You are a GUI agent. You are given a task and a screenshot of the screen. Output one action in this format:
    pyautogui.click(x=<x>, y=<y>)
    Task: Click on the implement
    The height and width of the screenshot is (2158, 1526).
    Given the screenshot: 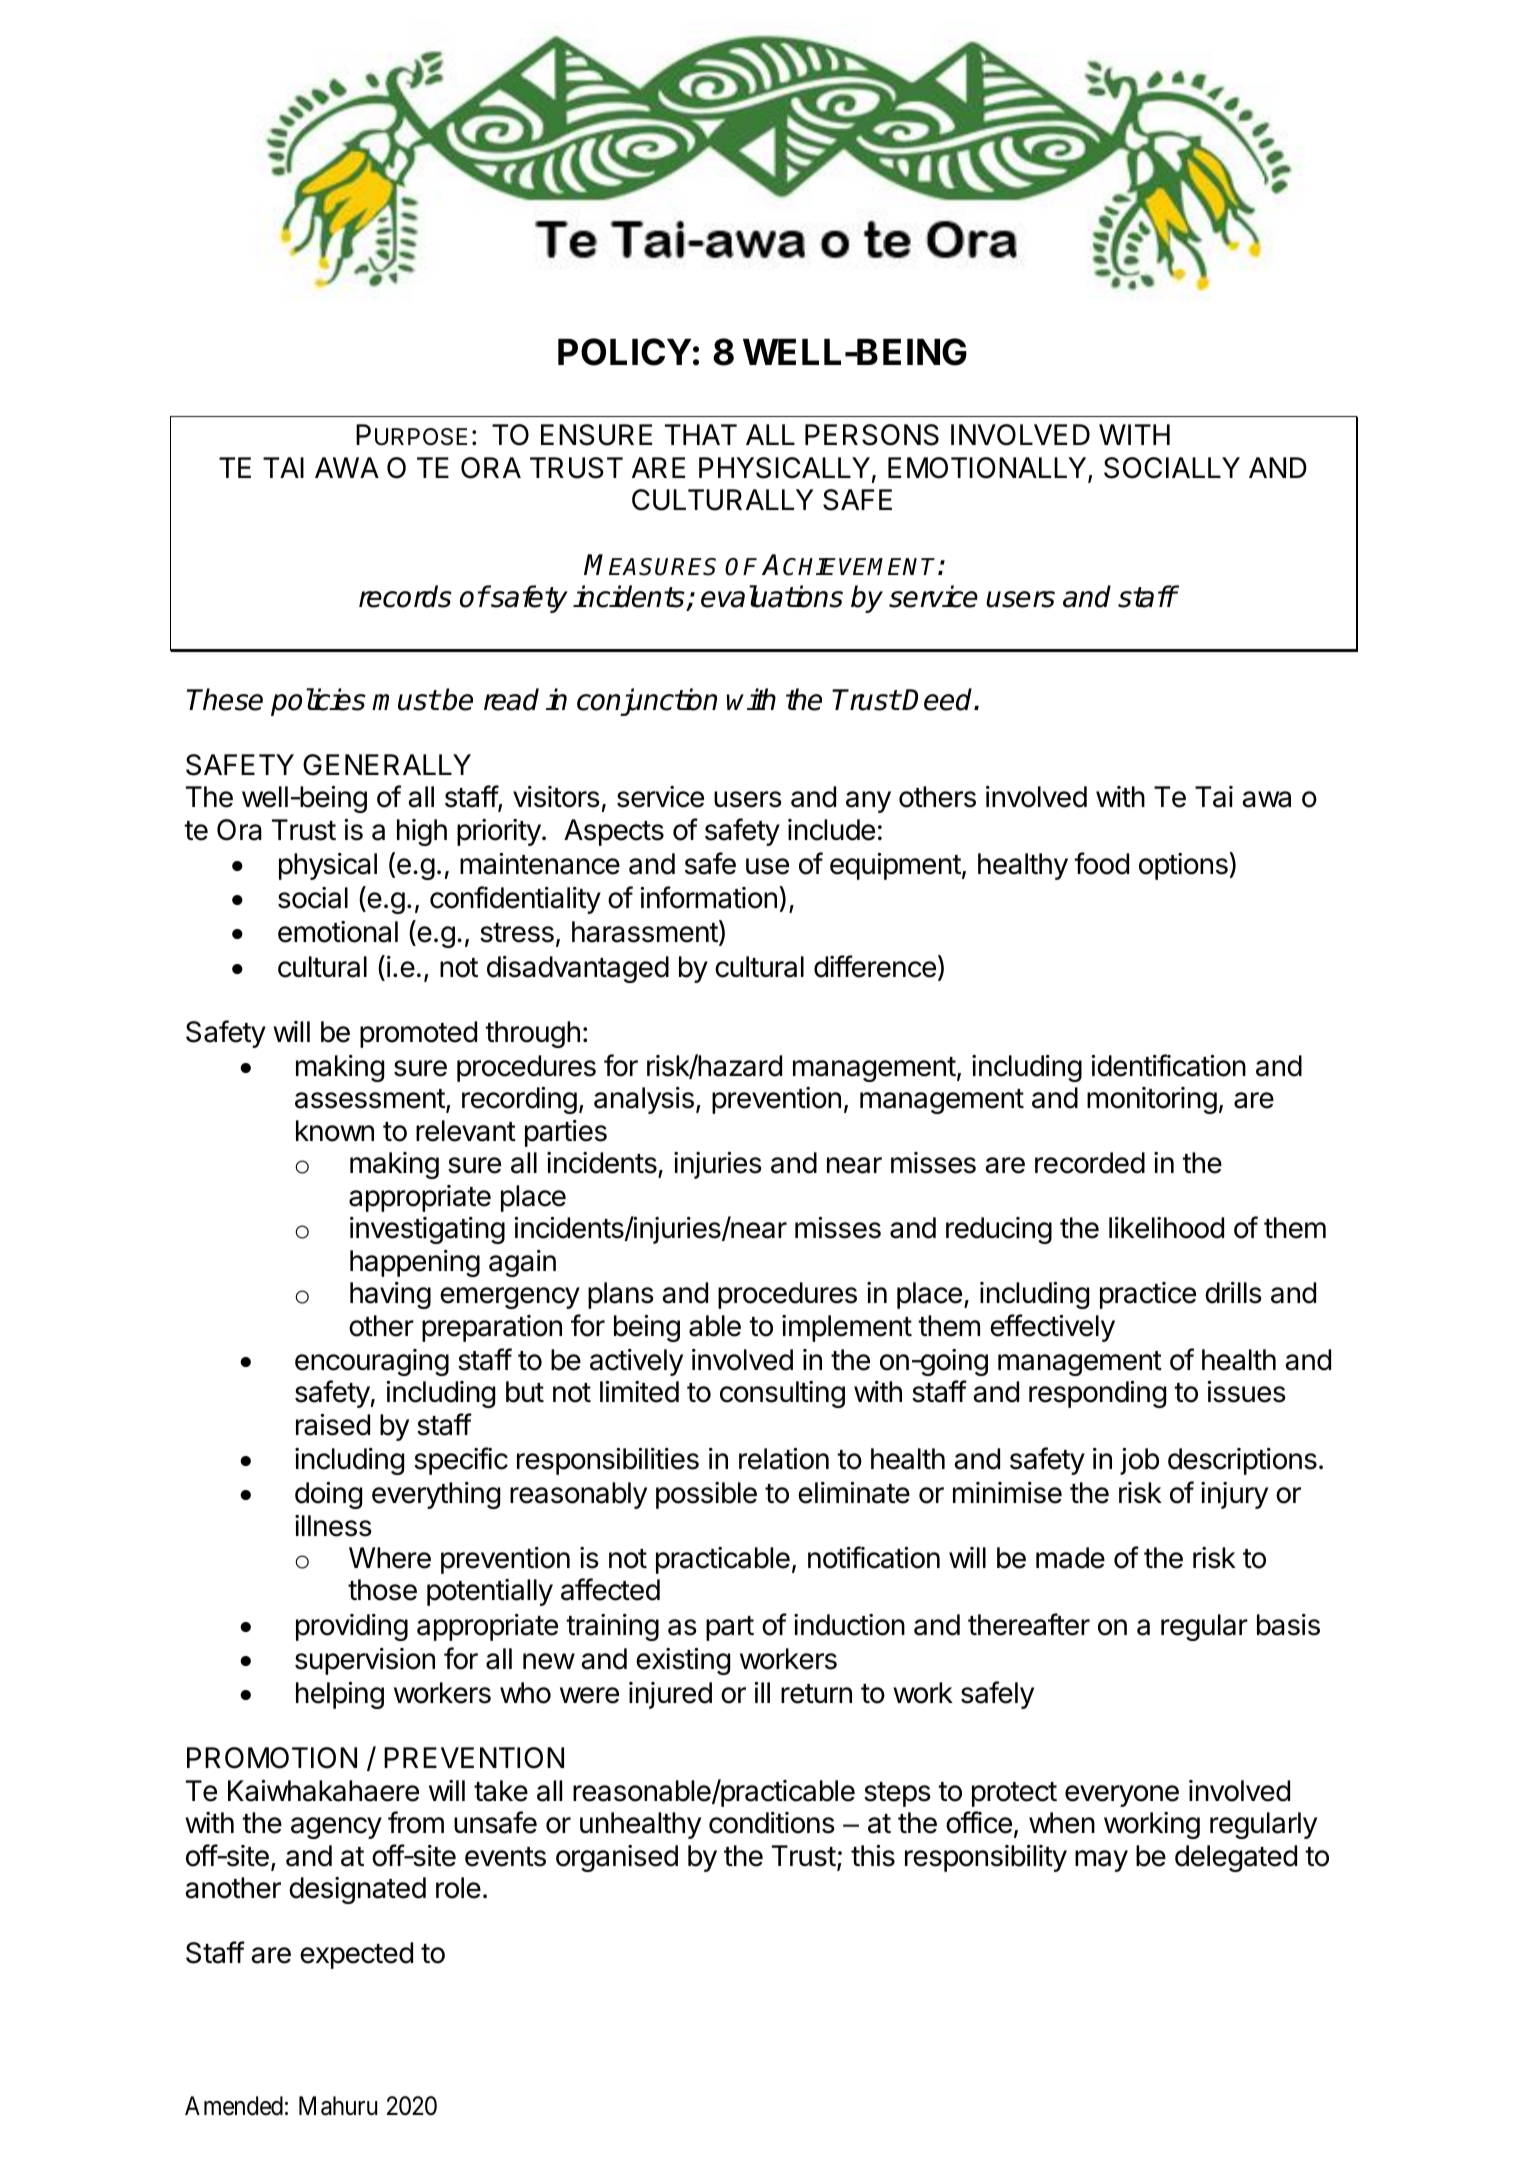 What is the action you would take?
    pyautogui.click(x=847, y=1328)
